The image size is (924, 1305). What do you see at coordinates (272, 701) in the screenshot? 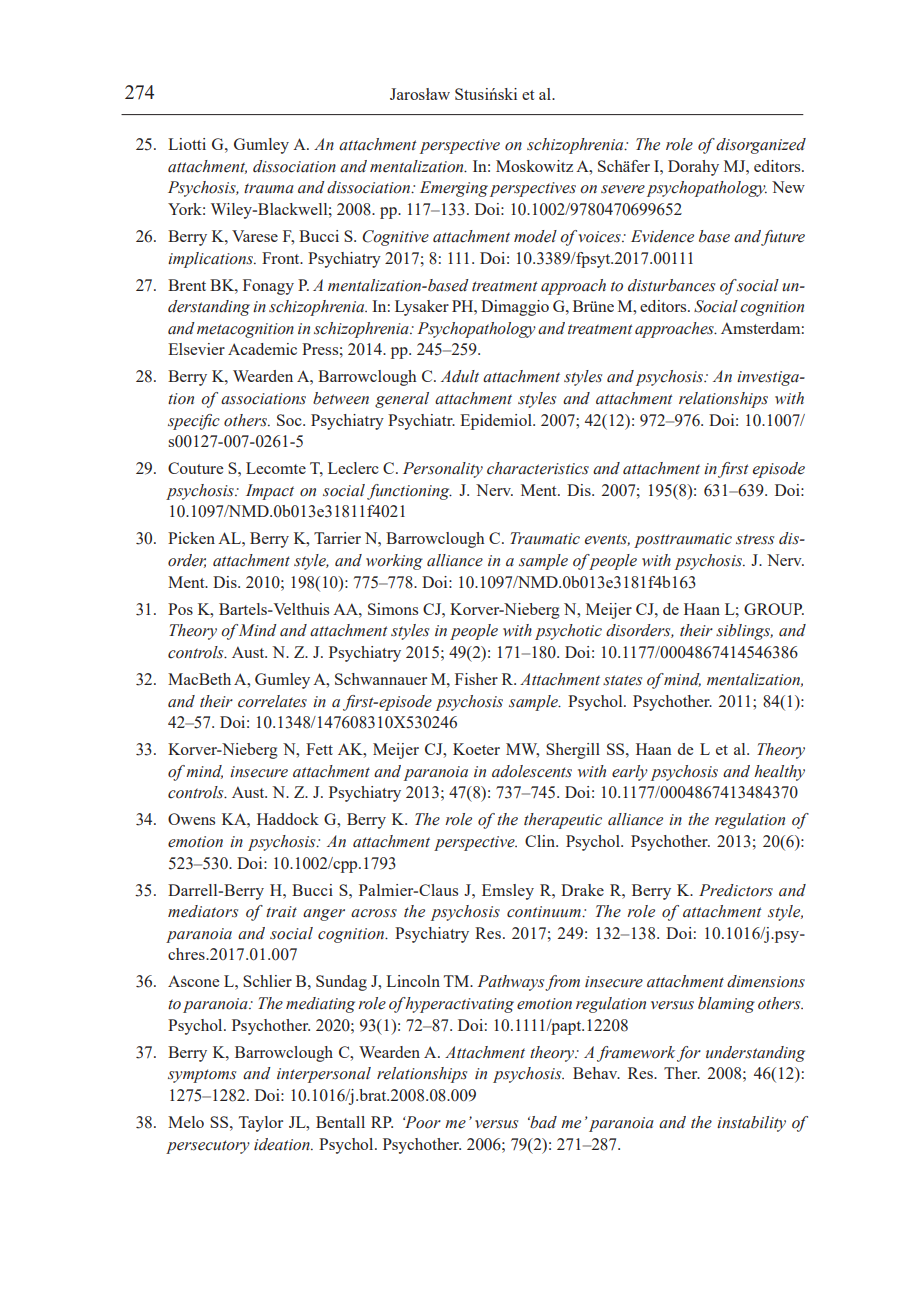
I see `correlates` at bounding box center [272, 701].
